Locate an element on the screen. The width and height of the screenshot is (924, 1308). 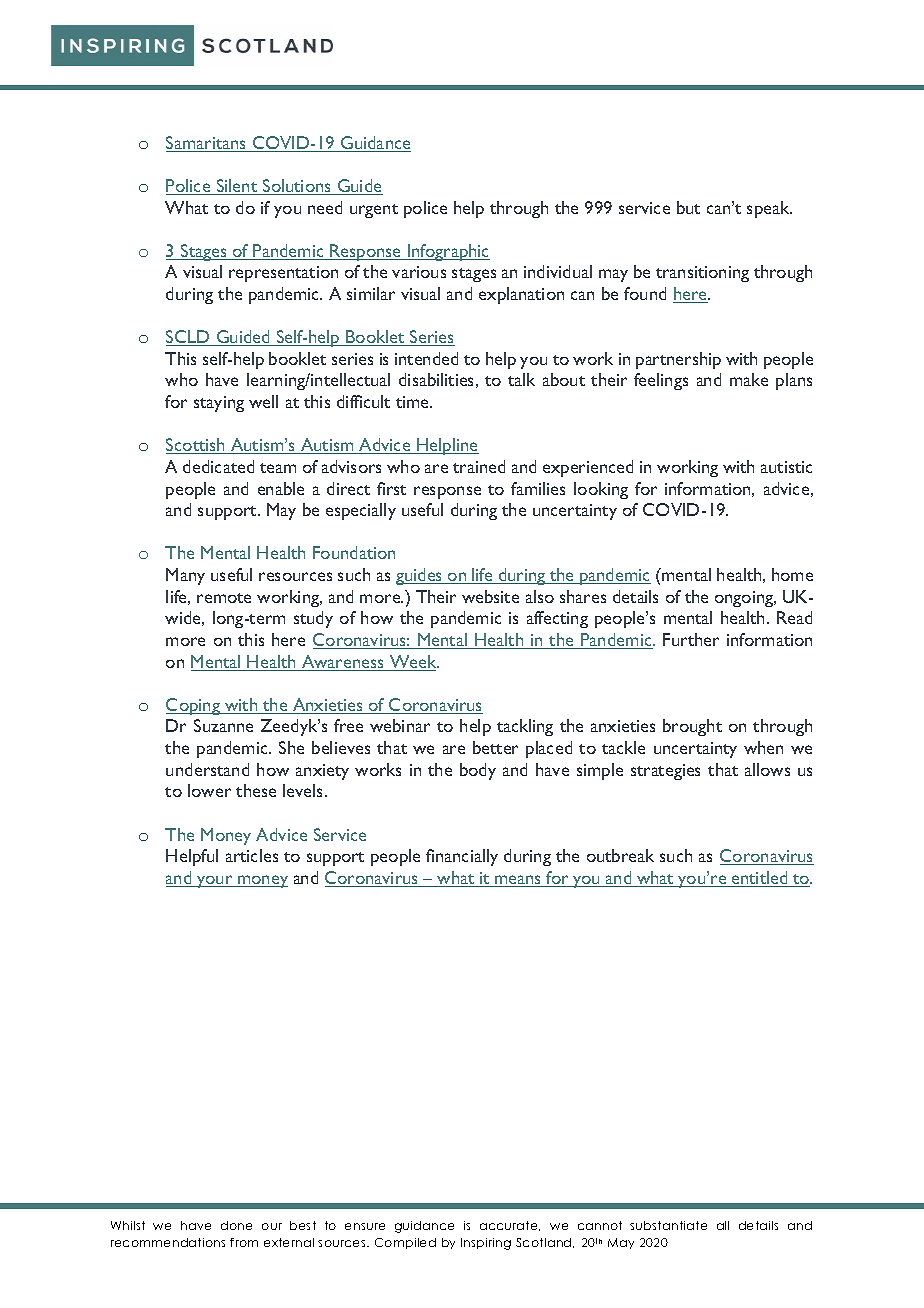
Silent is located at coordinates (237, 187).
